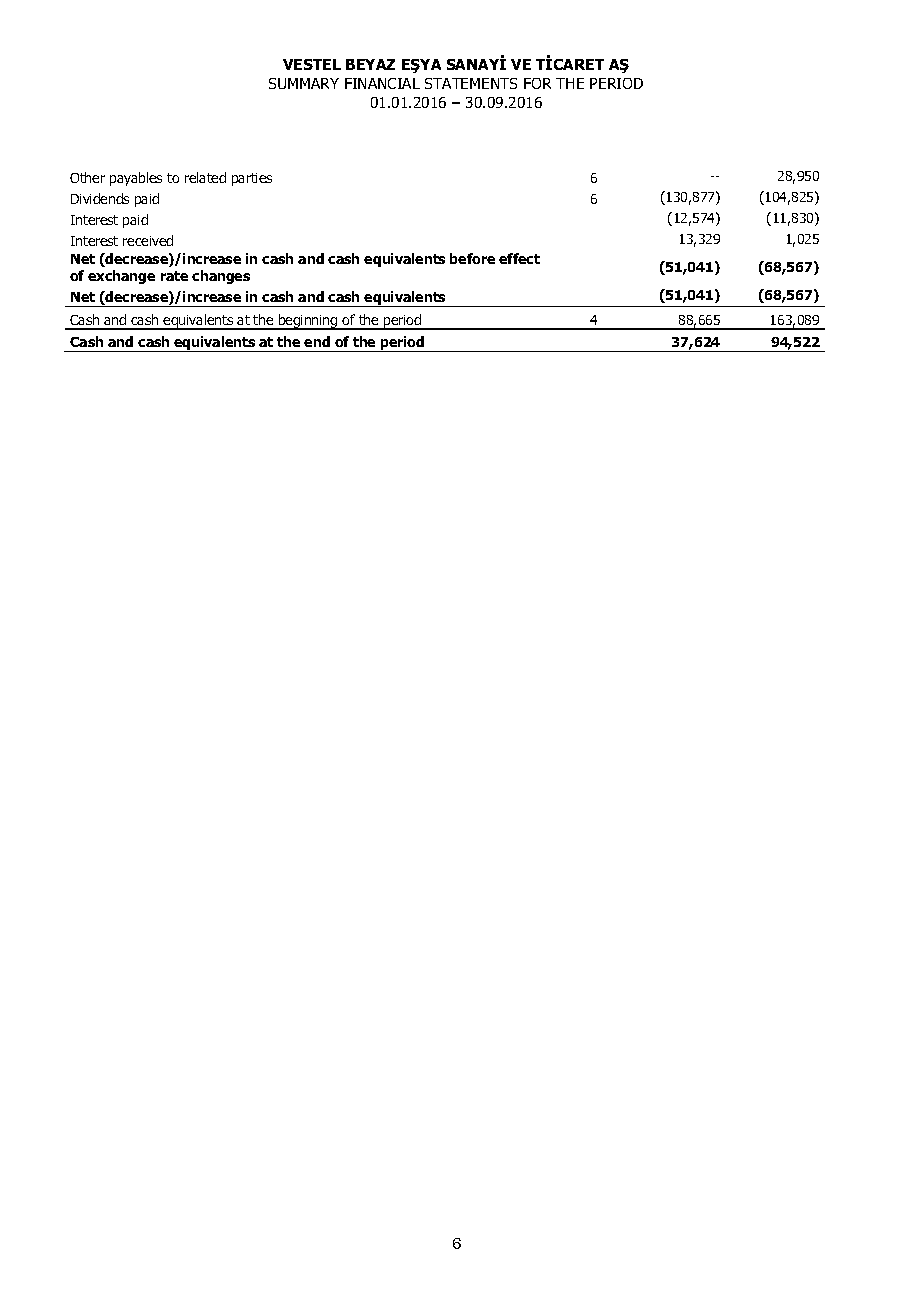 This document has height=1308, width=924. I want to click on changes, so click(221, 277).
